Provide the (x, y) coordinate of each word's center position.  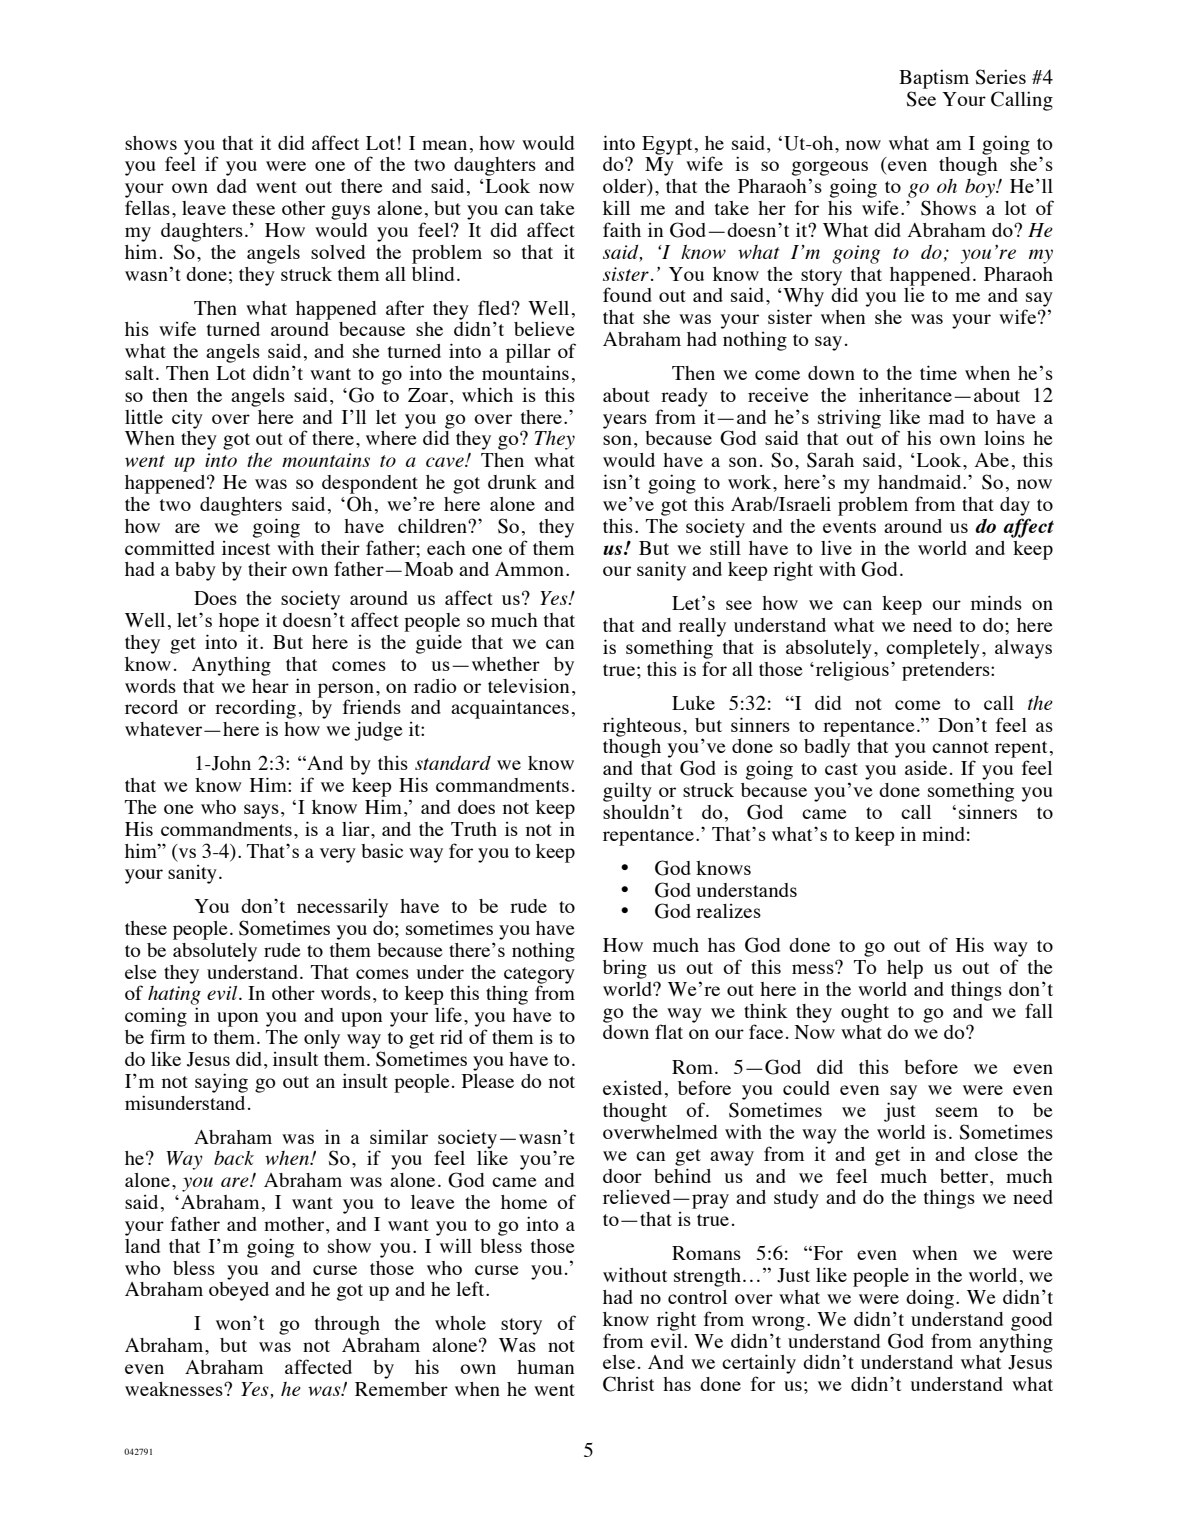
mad (946, 417)
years (625, 421)
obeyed (239, 1291)
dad (232, 186)
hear (270, 686)
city (187, 419)
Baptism (934, 79)
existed (632, 1087)
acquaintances (510, 709)
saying (221, 1083)
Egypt (667, 145)
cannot (960, 747)
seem (957, 1112)
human (545, 1367)
